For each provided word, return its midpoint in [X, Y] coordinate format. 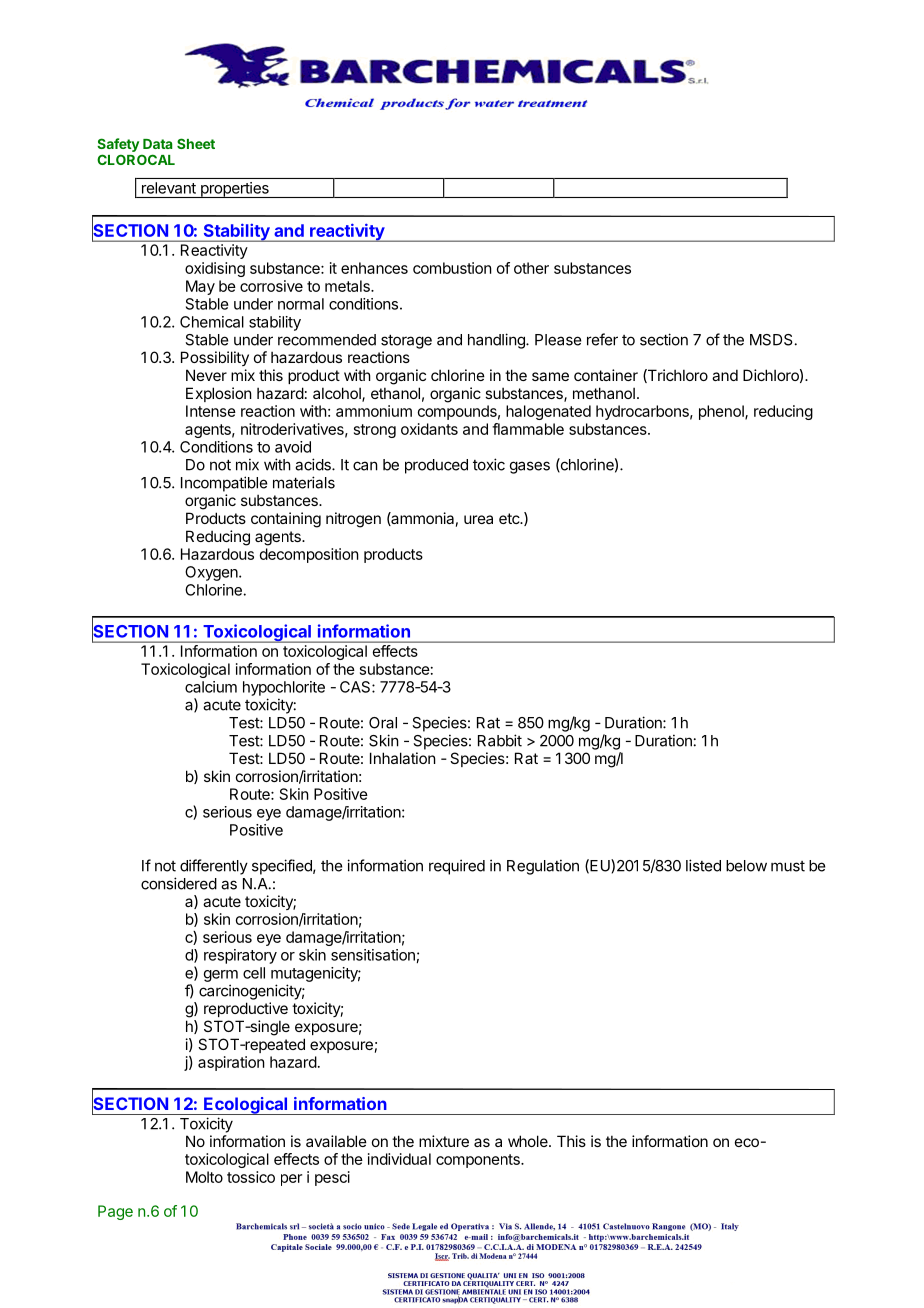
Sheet [196, 143]
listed [703, 865]
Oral [383, 723]
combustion [452, 268]
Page [115, 1212]
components [479, 1161]
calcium [211, 687]
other [531, 268]
